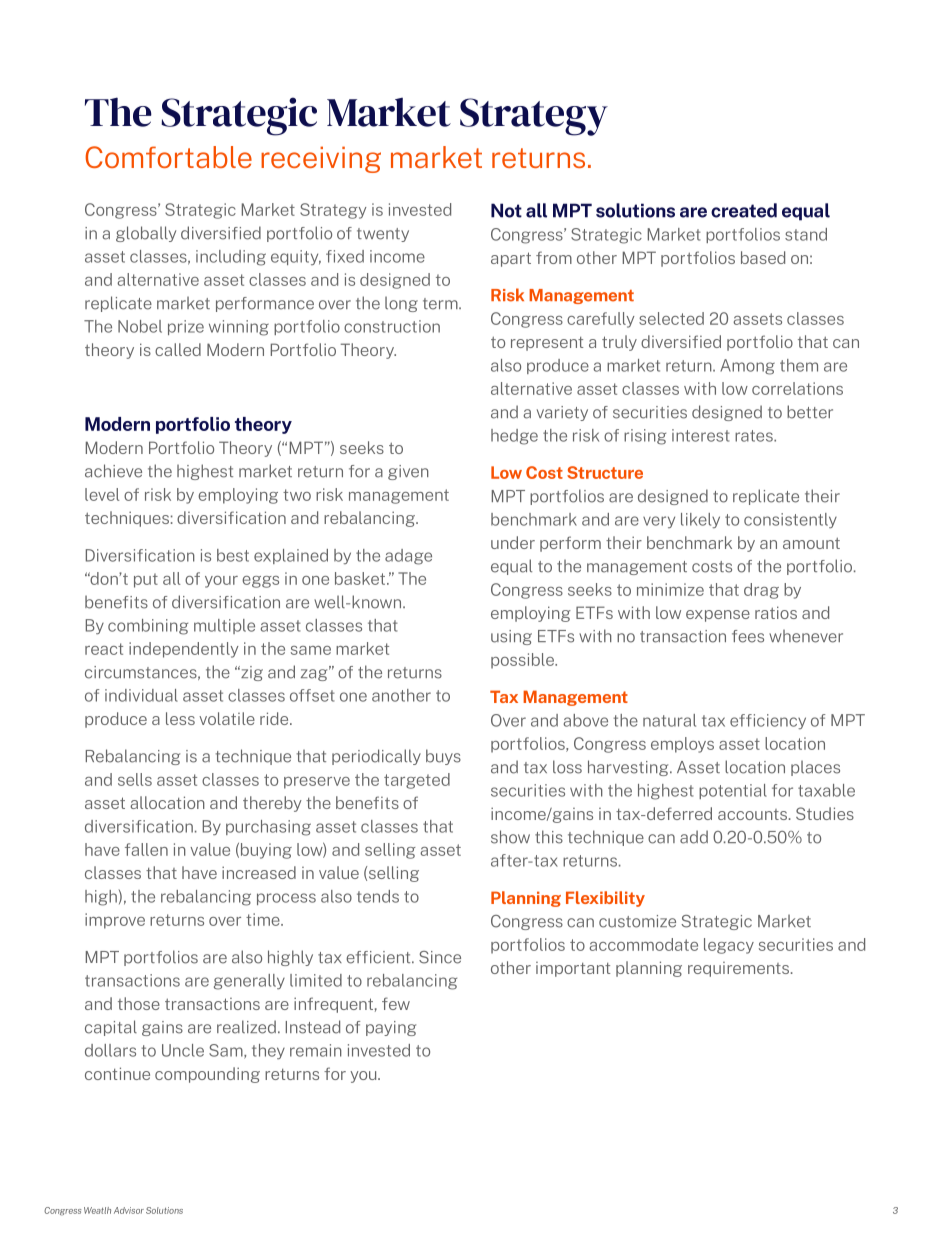 The width and height of the screenshot is (952, 1233). I want to click on created, so click(744, 210).
